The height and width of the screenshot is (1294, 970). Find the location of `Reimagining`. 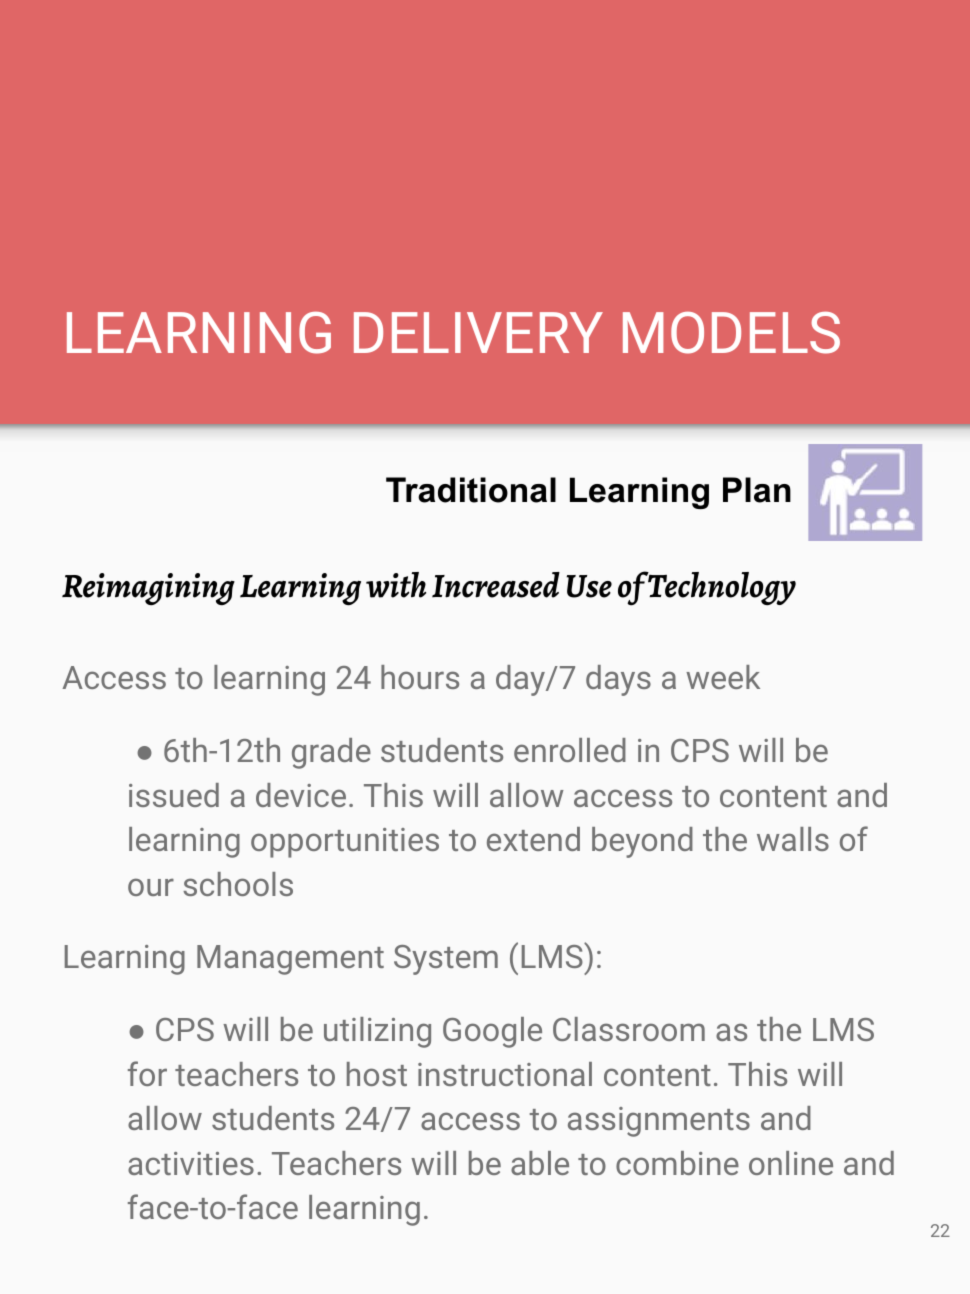

Reimagining is located at coordinates (148, 589).
